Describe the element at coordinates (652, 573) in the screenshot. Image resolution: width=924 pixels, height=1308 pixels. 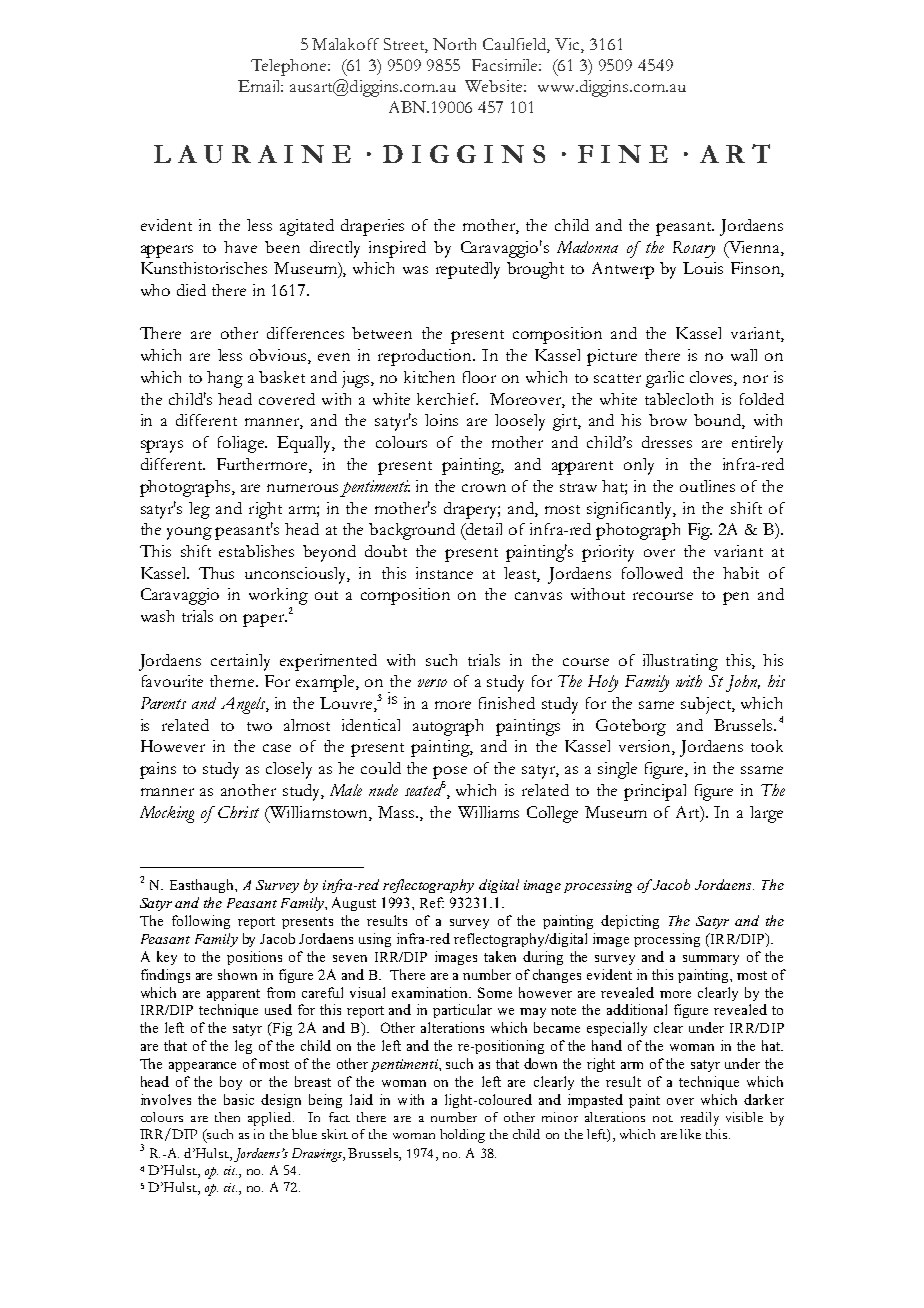
I see `followed` at that location.
